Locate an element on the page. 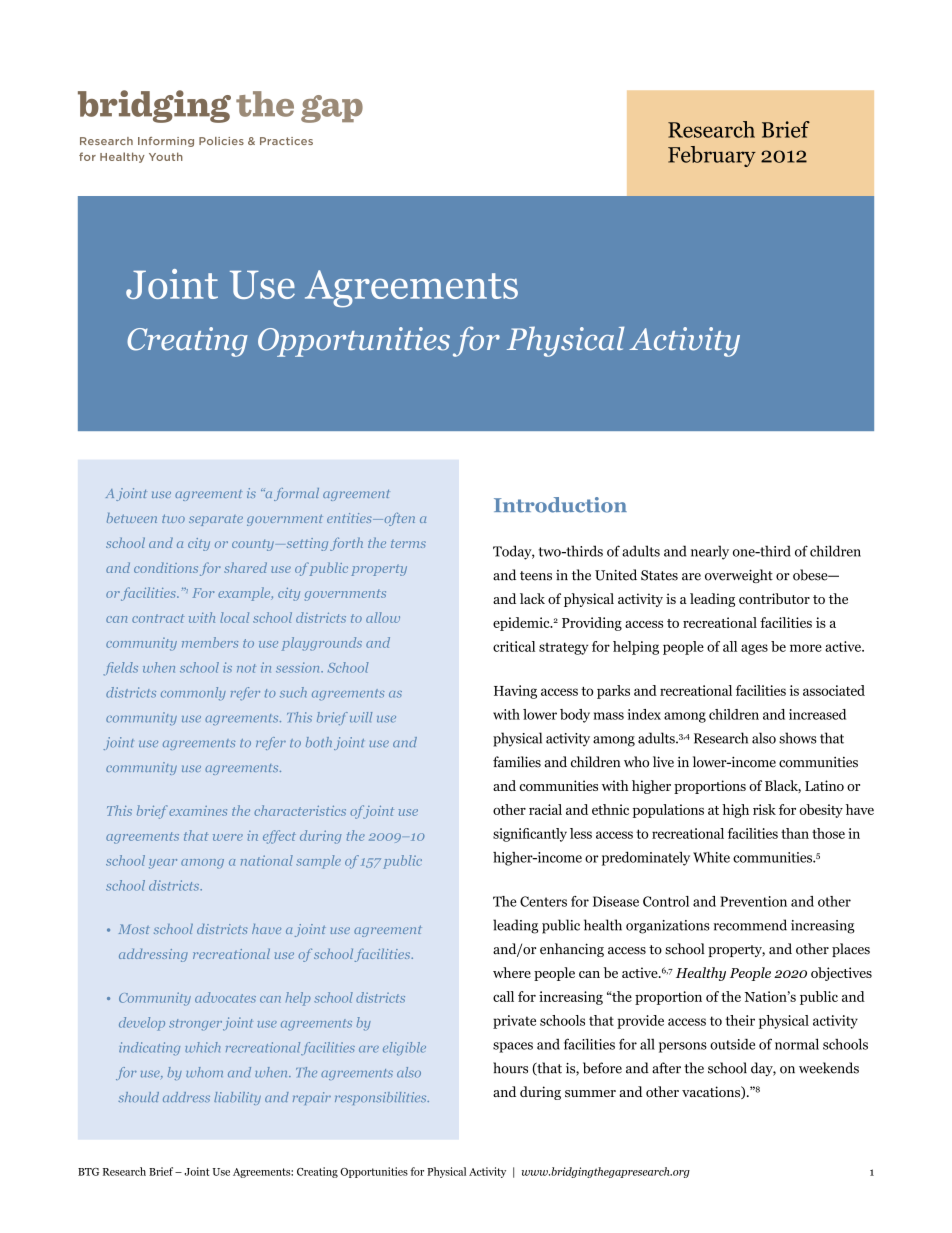 Image resolution: width=952 pixels, height=1233 pixels. should is located at coordinates (138, 1097).
